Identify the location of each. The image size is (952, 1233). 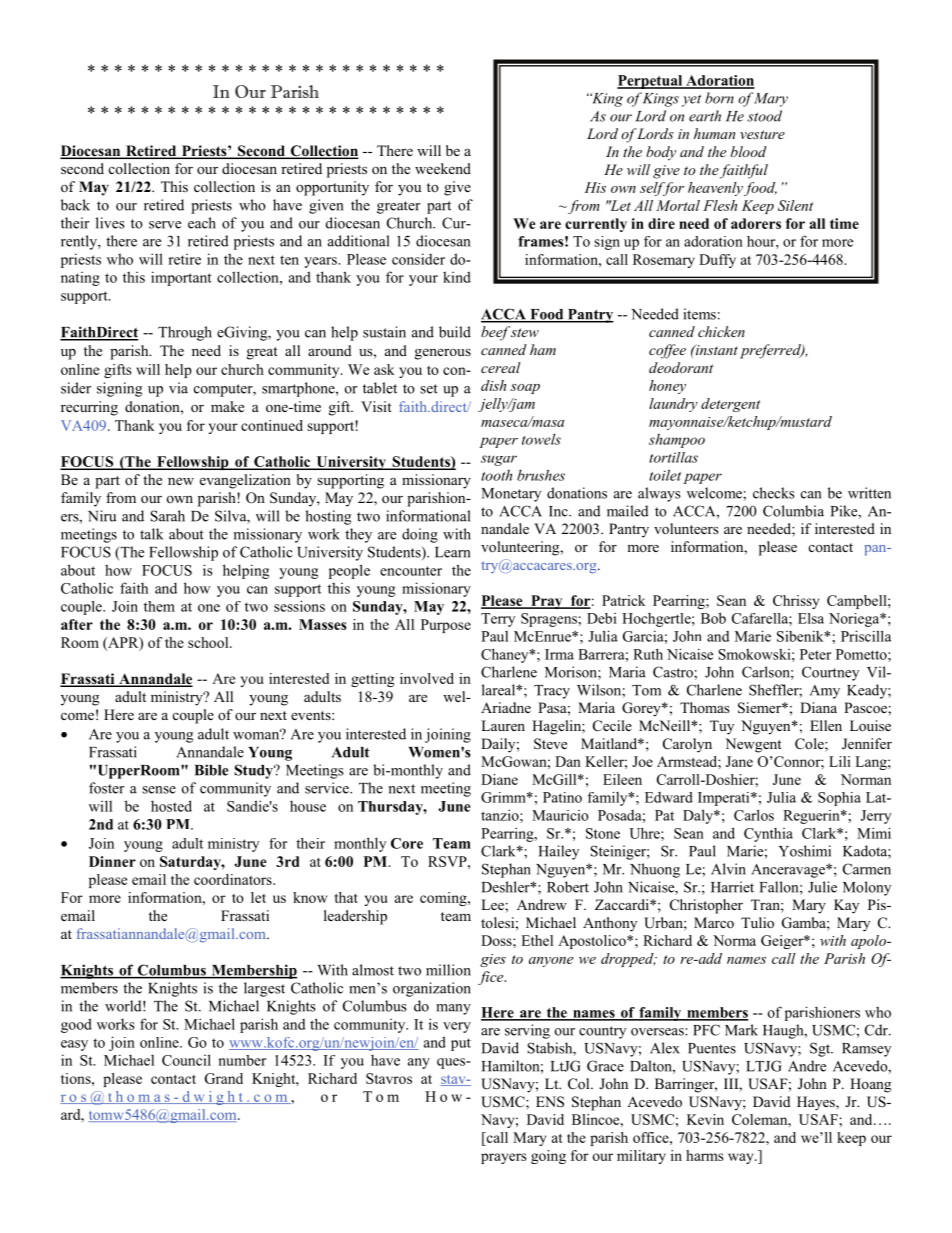
(202, 223).
